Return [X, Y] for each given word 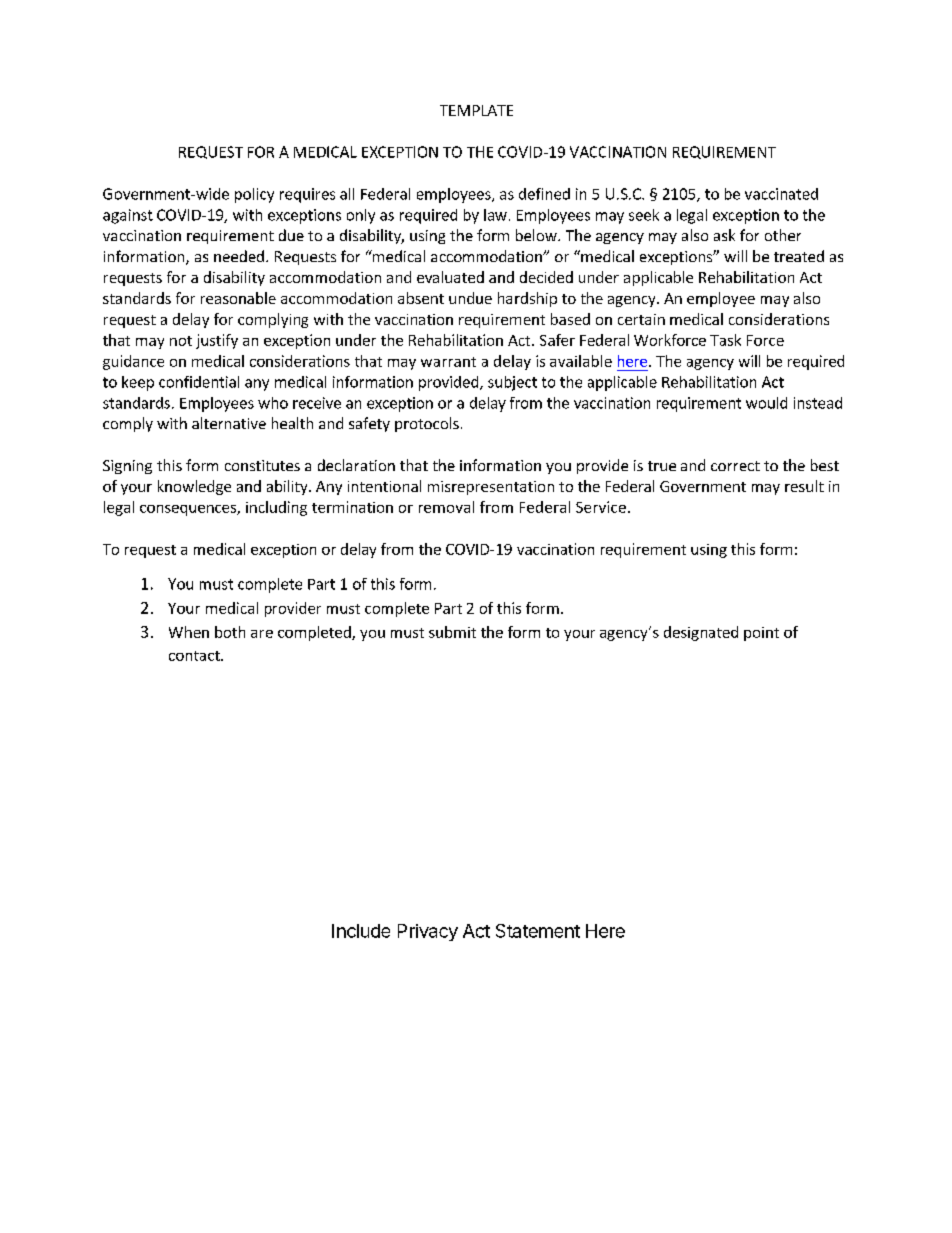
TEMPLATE [476, 110]
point [761, 634]
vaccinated [781, 194]
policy [254, 195]
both [230, 632]
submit [452, 632]
